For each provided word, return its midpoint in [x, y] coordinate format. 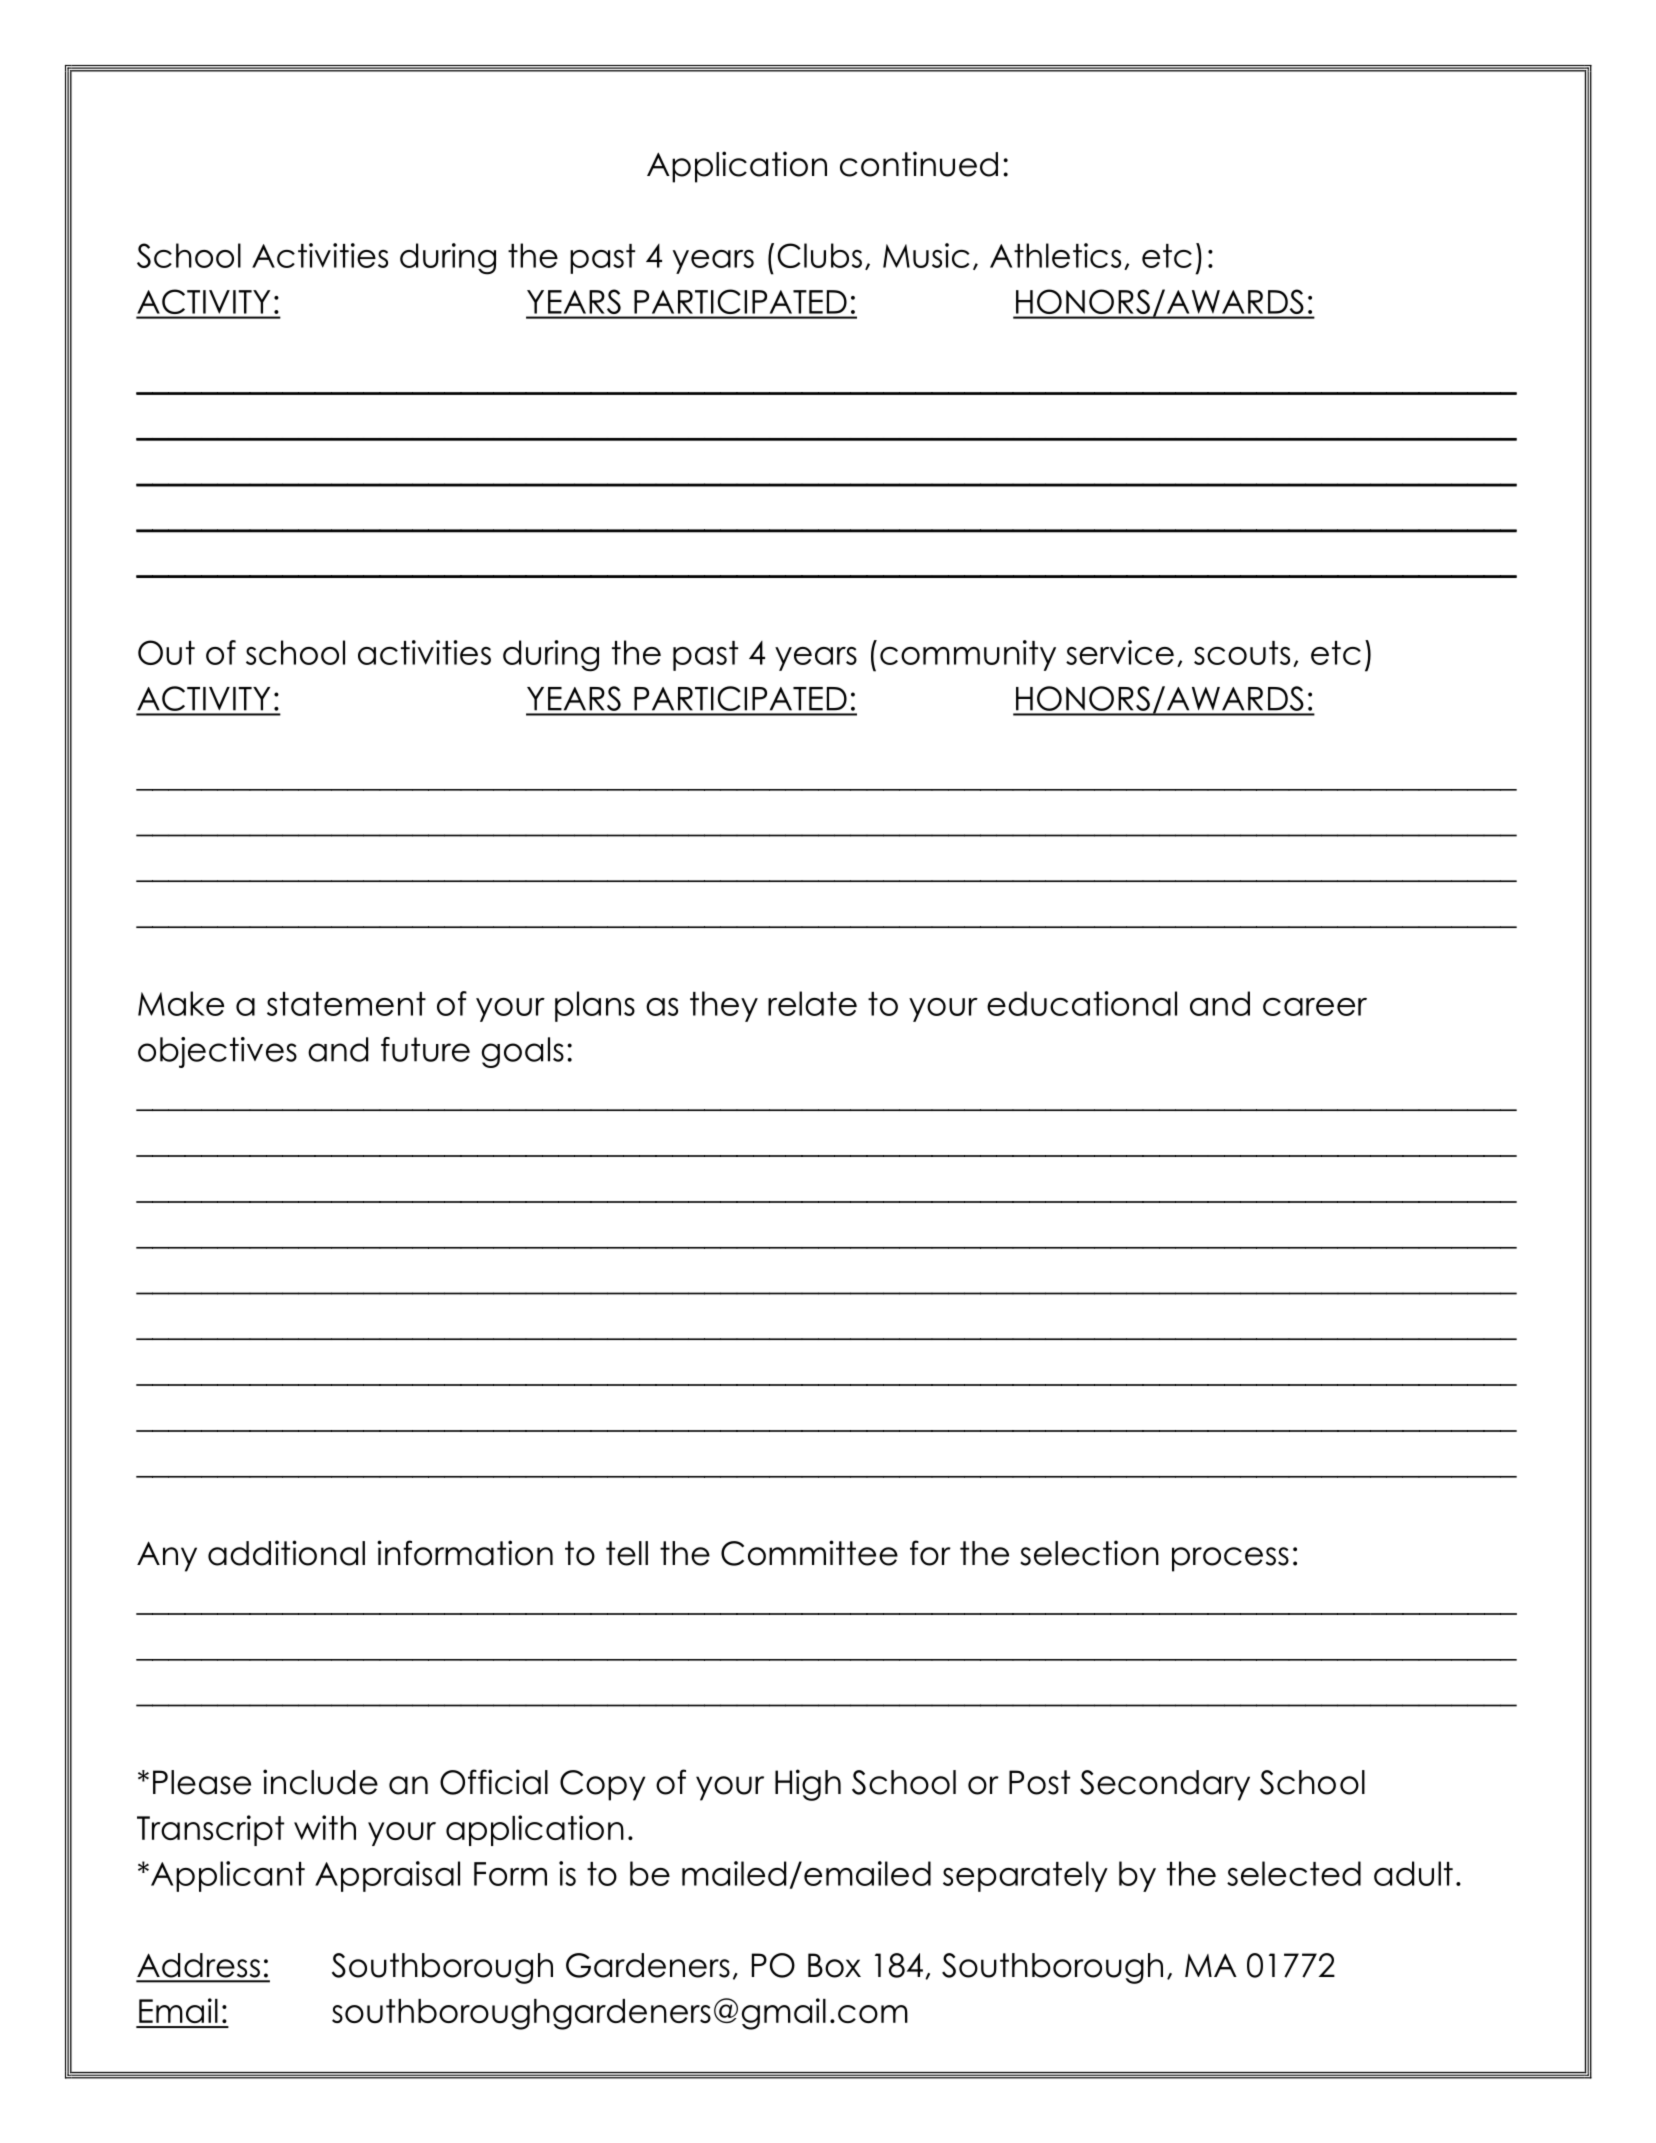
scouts [1242, 653]
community [968, 655]
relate [812, 1003]
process [1230, 1559]
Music [926, 255]
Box [834, 1965]
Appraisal [387, 1876]
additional [286, 1553]
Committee [809, 1553]
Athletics [1055, 255]
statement [346, 1004]
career [1315, 1007]
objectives [217, 1052]
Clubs [819, 255]
